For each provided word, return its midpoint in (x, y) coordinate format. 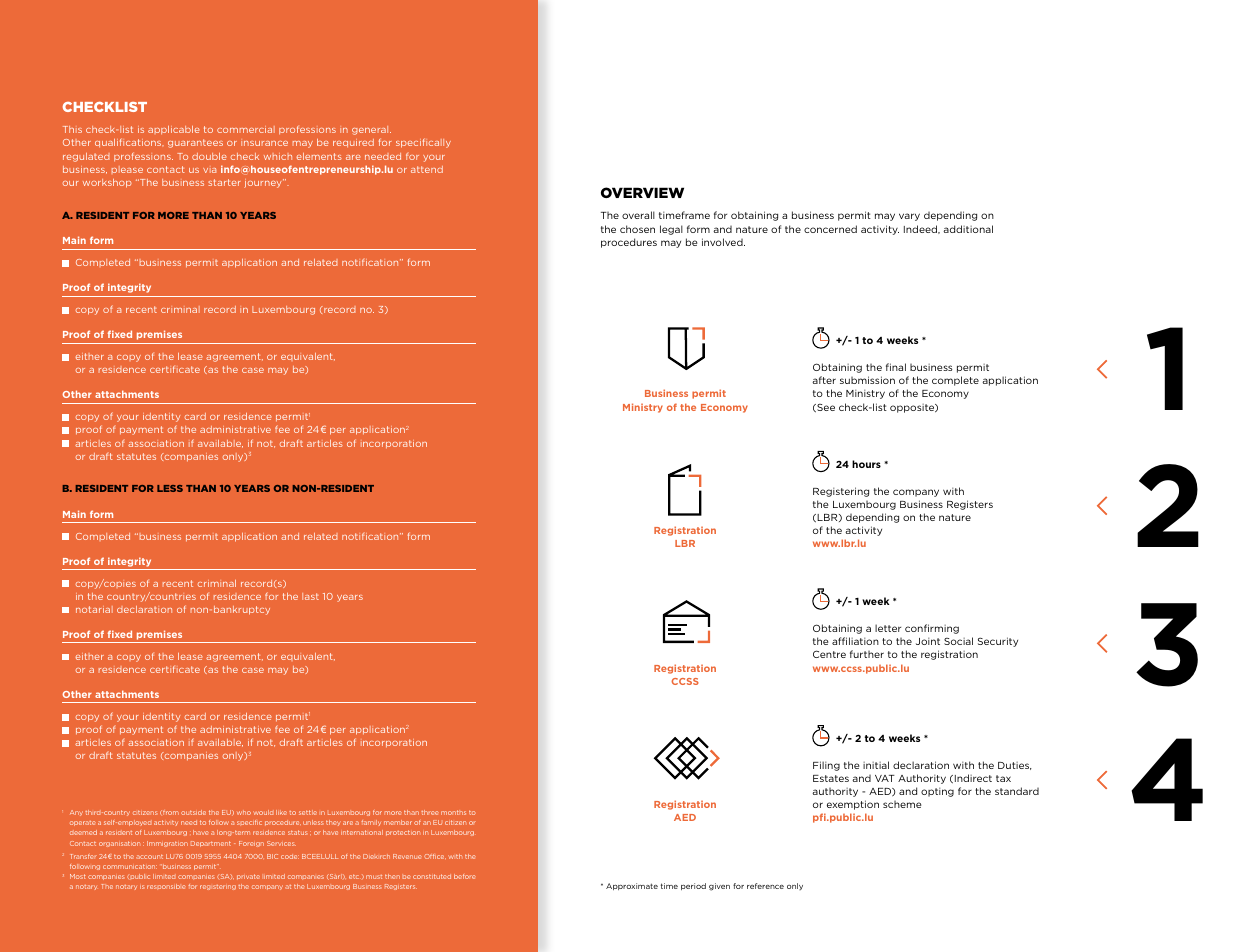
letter (888, 628)
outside (193, 812)
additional (968, 229)
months (453, 812)
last (310, 596)
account (149, 856)
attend (427, 169)
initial (876, 765)
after (824, 380)
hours (866, 464)
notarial (94, 609)
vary (909, 217)
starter (224, 182)
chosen (637, 229)
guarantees (195, 143)
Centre (829, 654)
